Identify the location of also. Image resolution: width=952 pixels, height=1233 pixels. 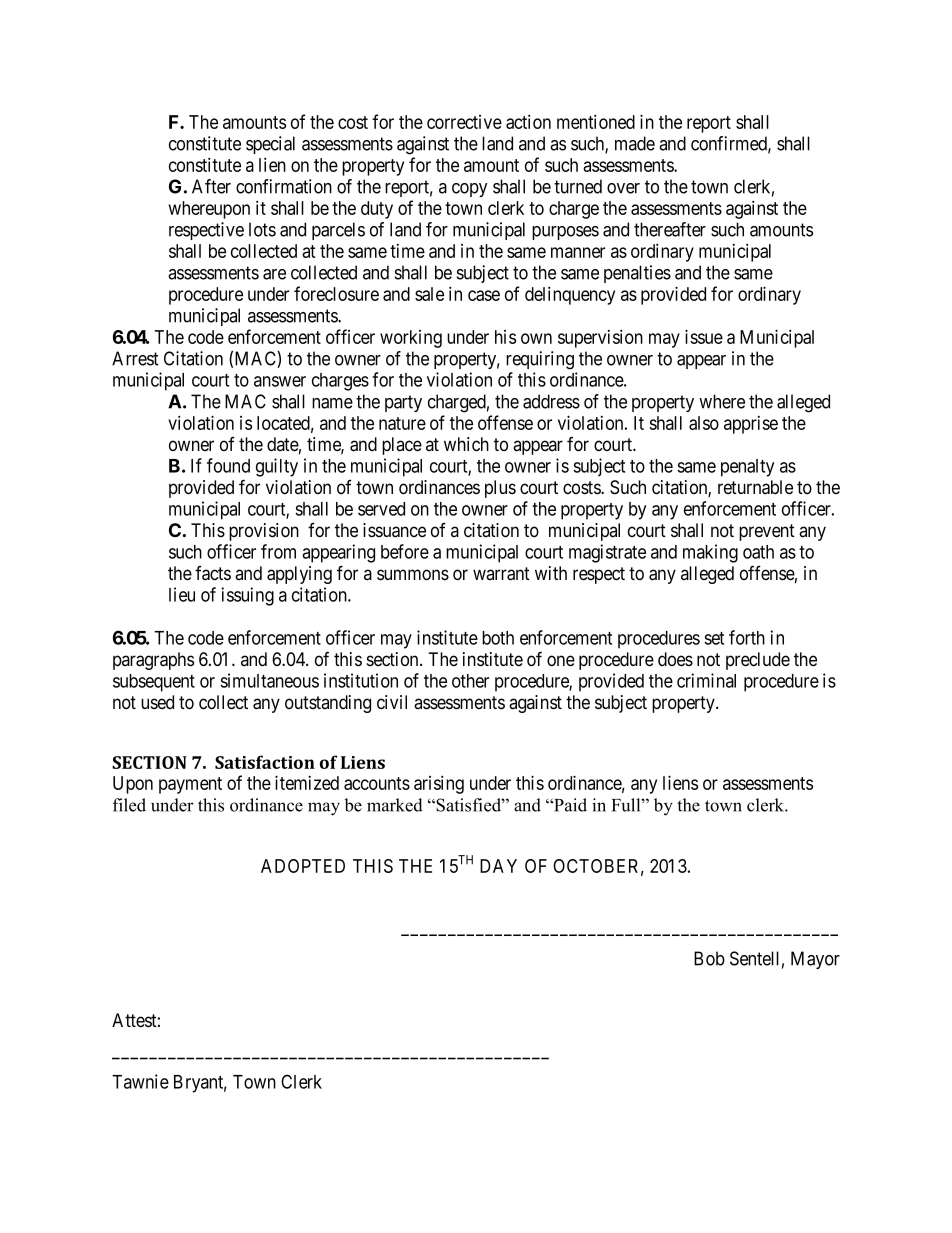
(704, 423).
